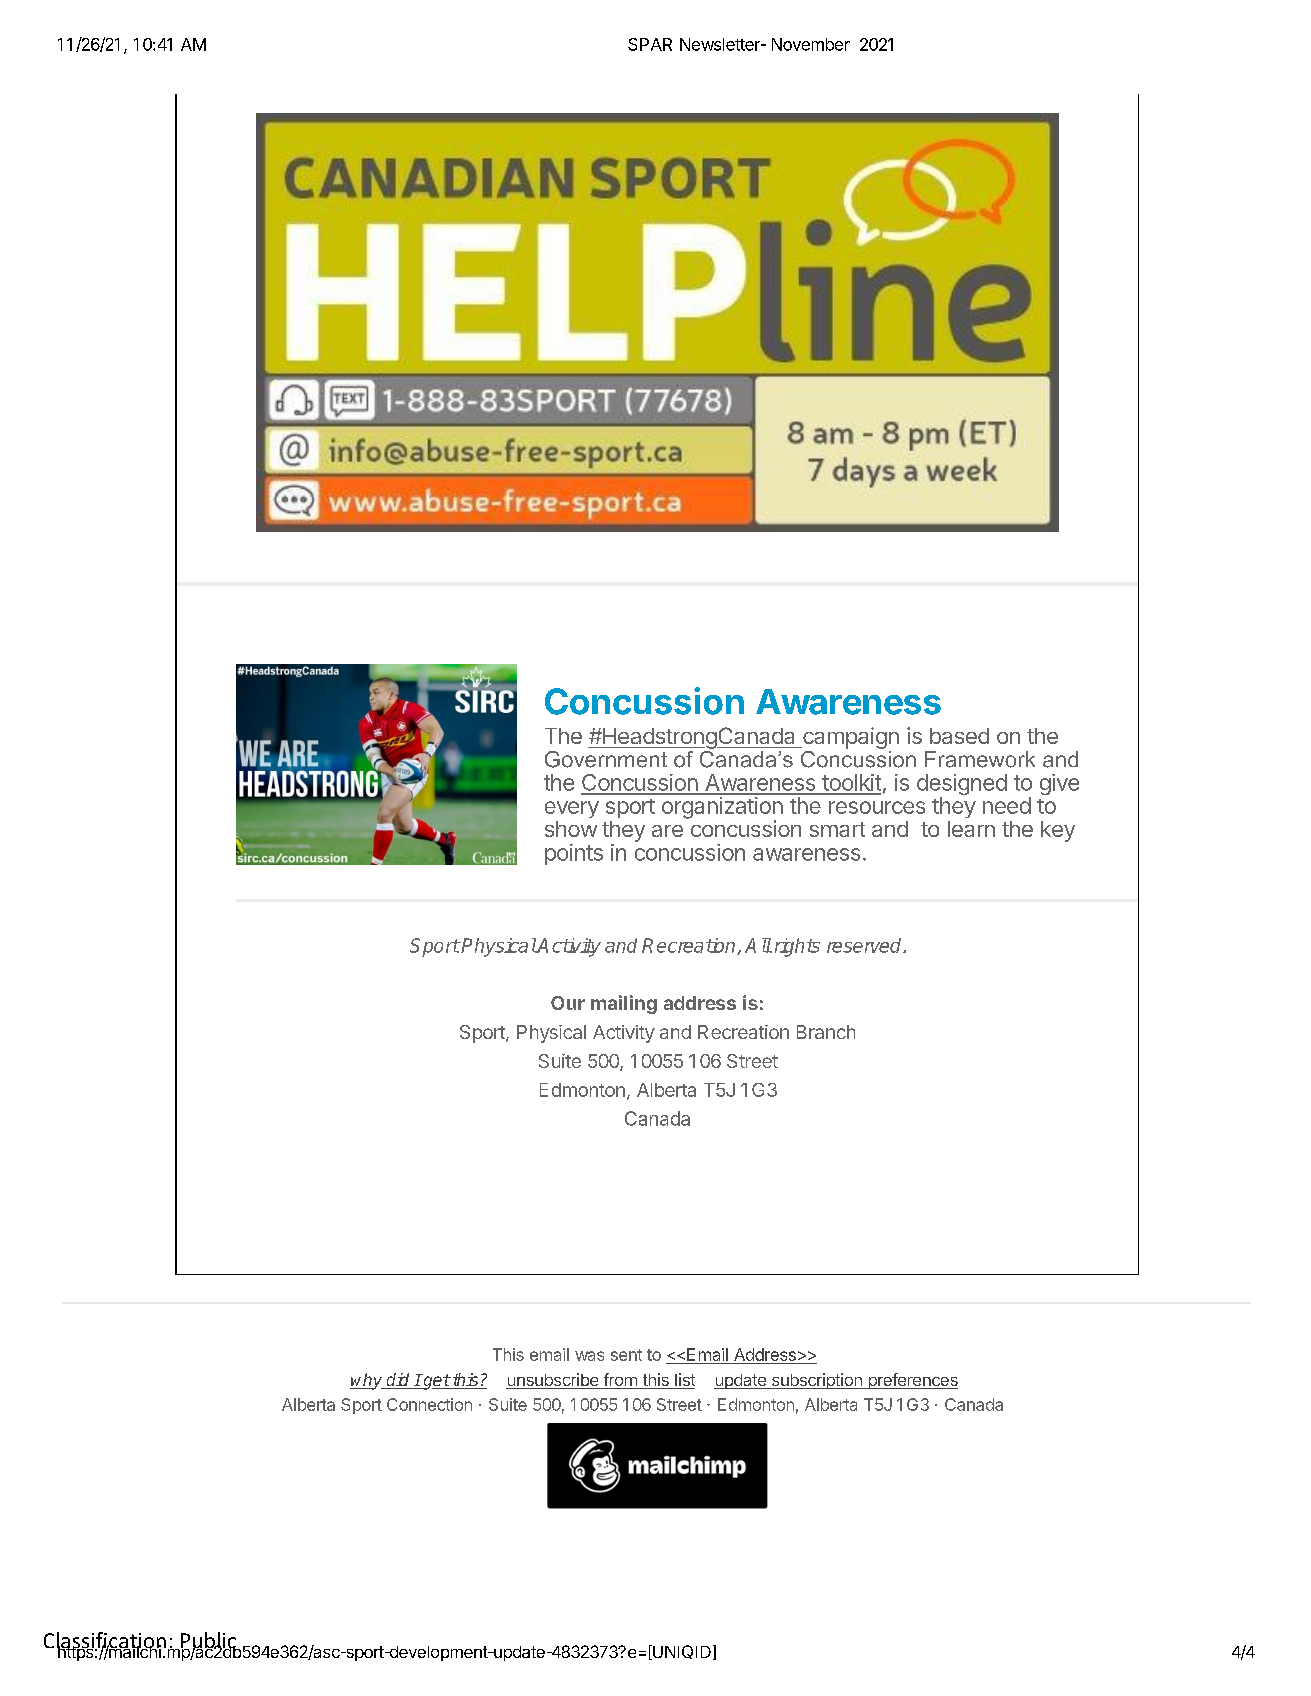  What do you see at coordinates (367, 1381) in the page?
I see `why` at bounding box center [367, 1381].
